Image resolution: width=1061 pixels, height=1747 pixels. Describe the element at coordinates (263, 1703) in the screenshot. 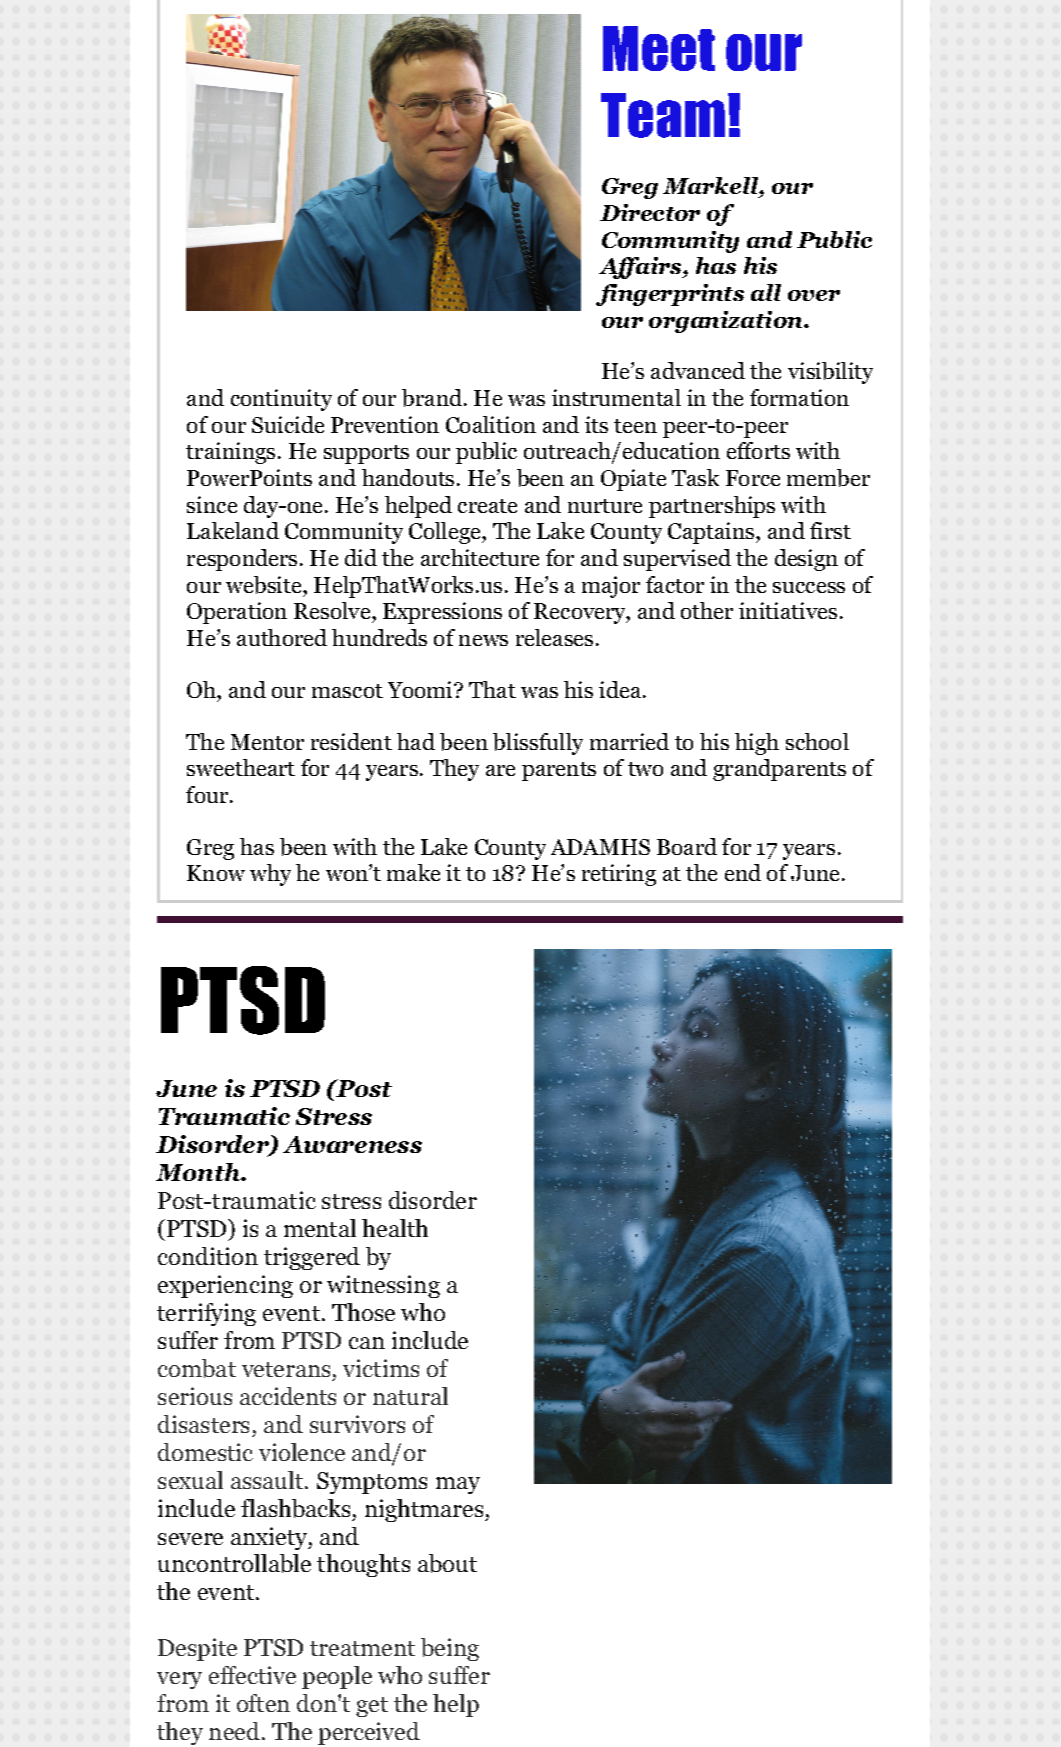

I see `often` at that location.
